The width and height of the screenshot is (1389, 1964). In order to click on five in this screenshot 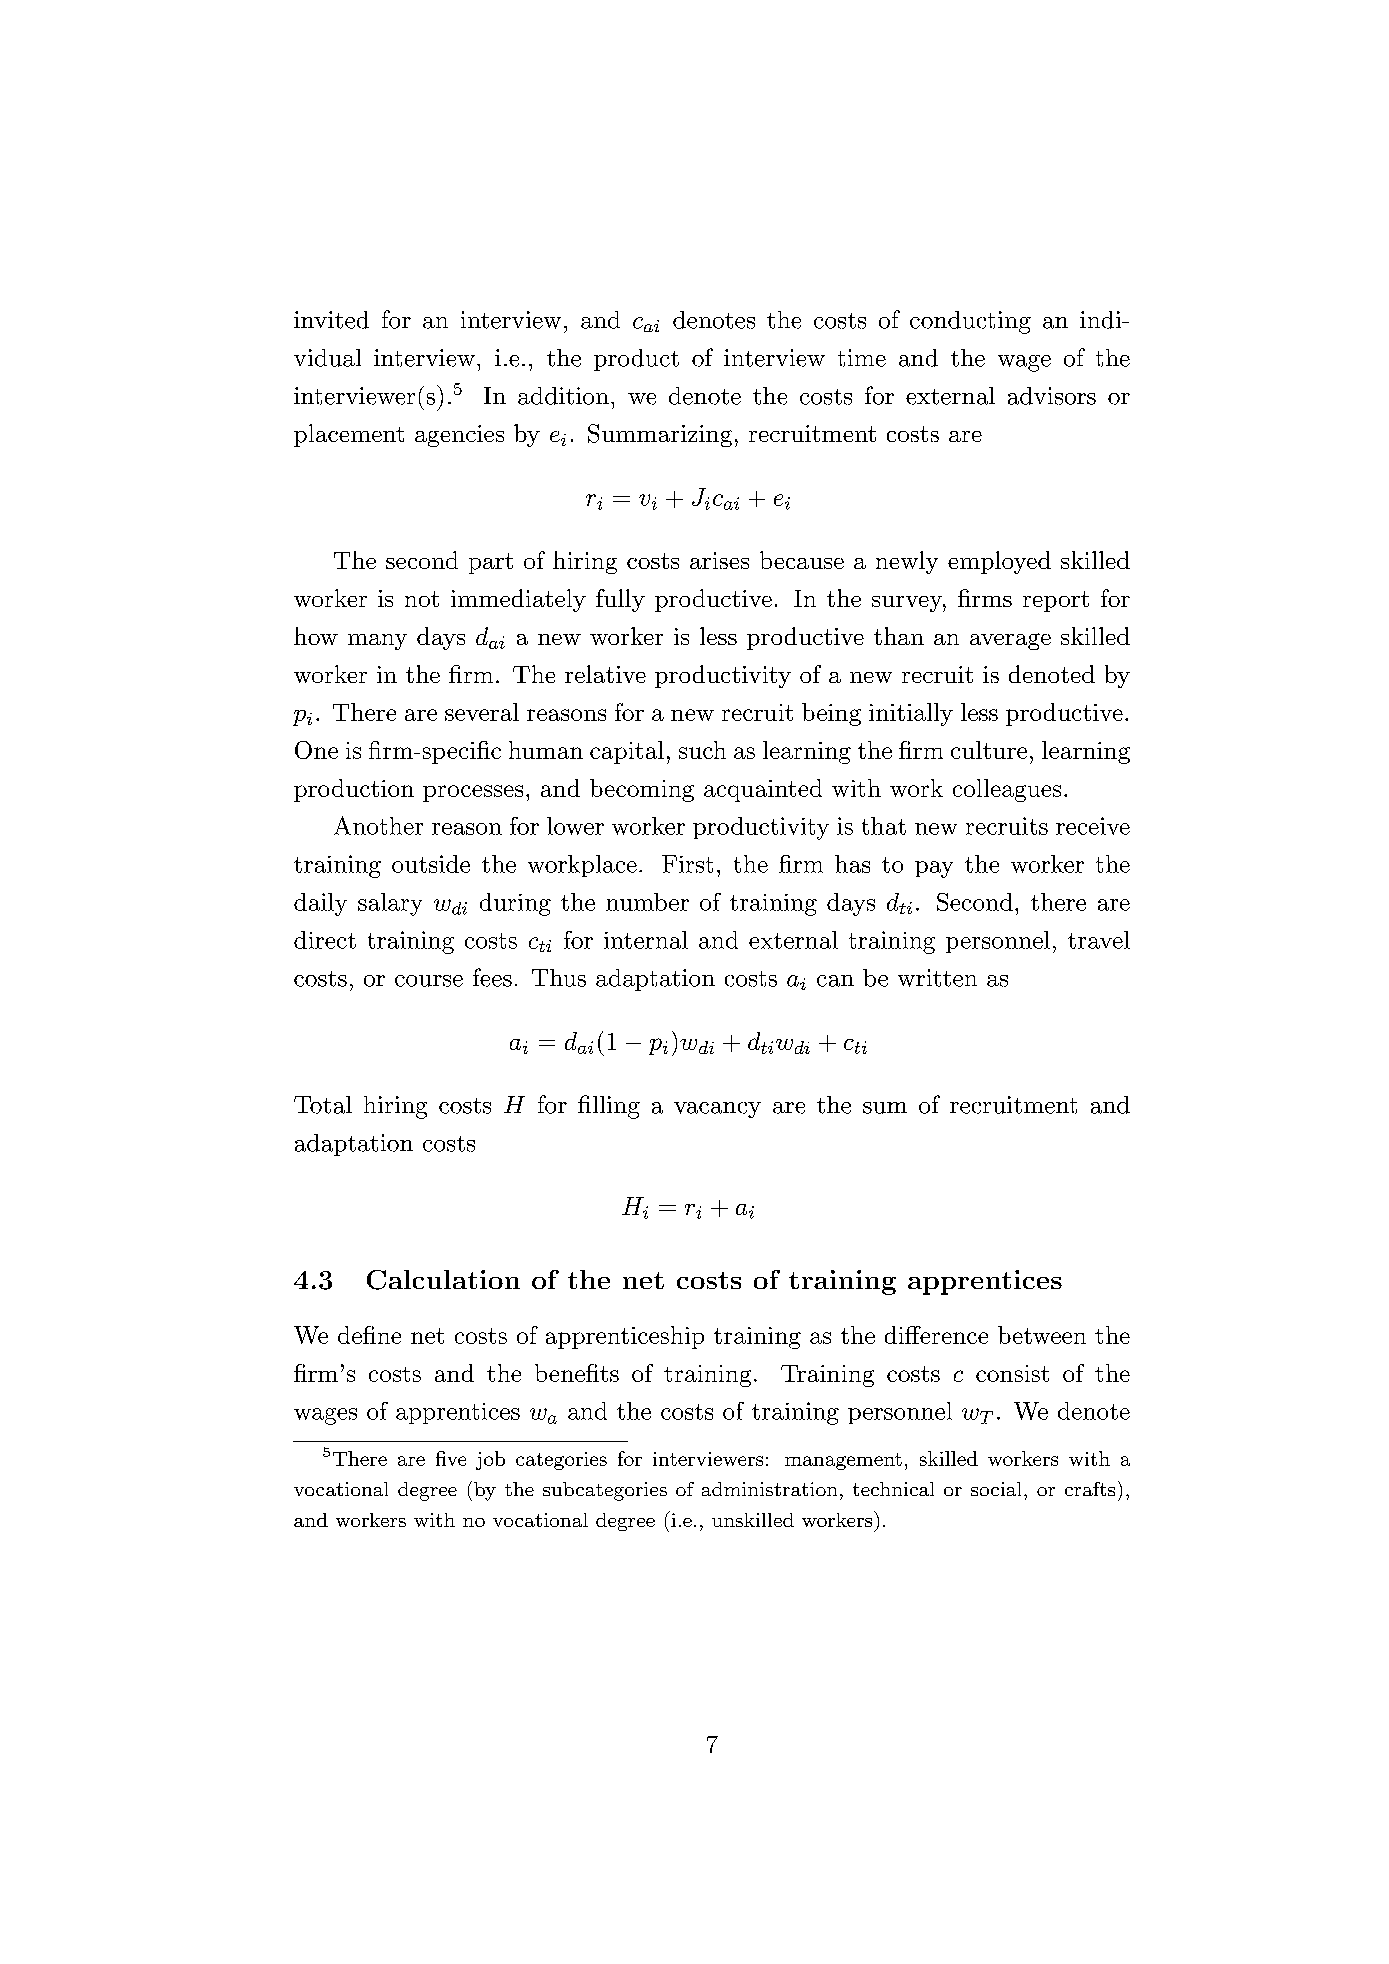, I will do `click(451, 1458)`.
